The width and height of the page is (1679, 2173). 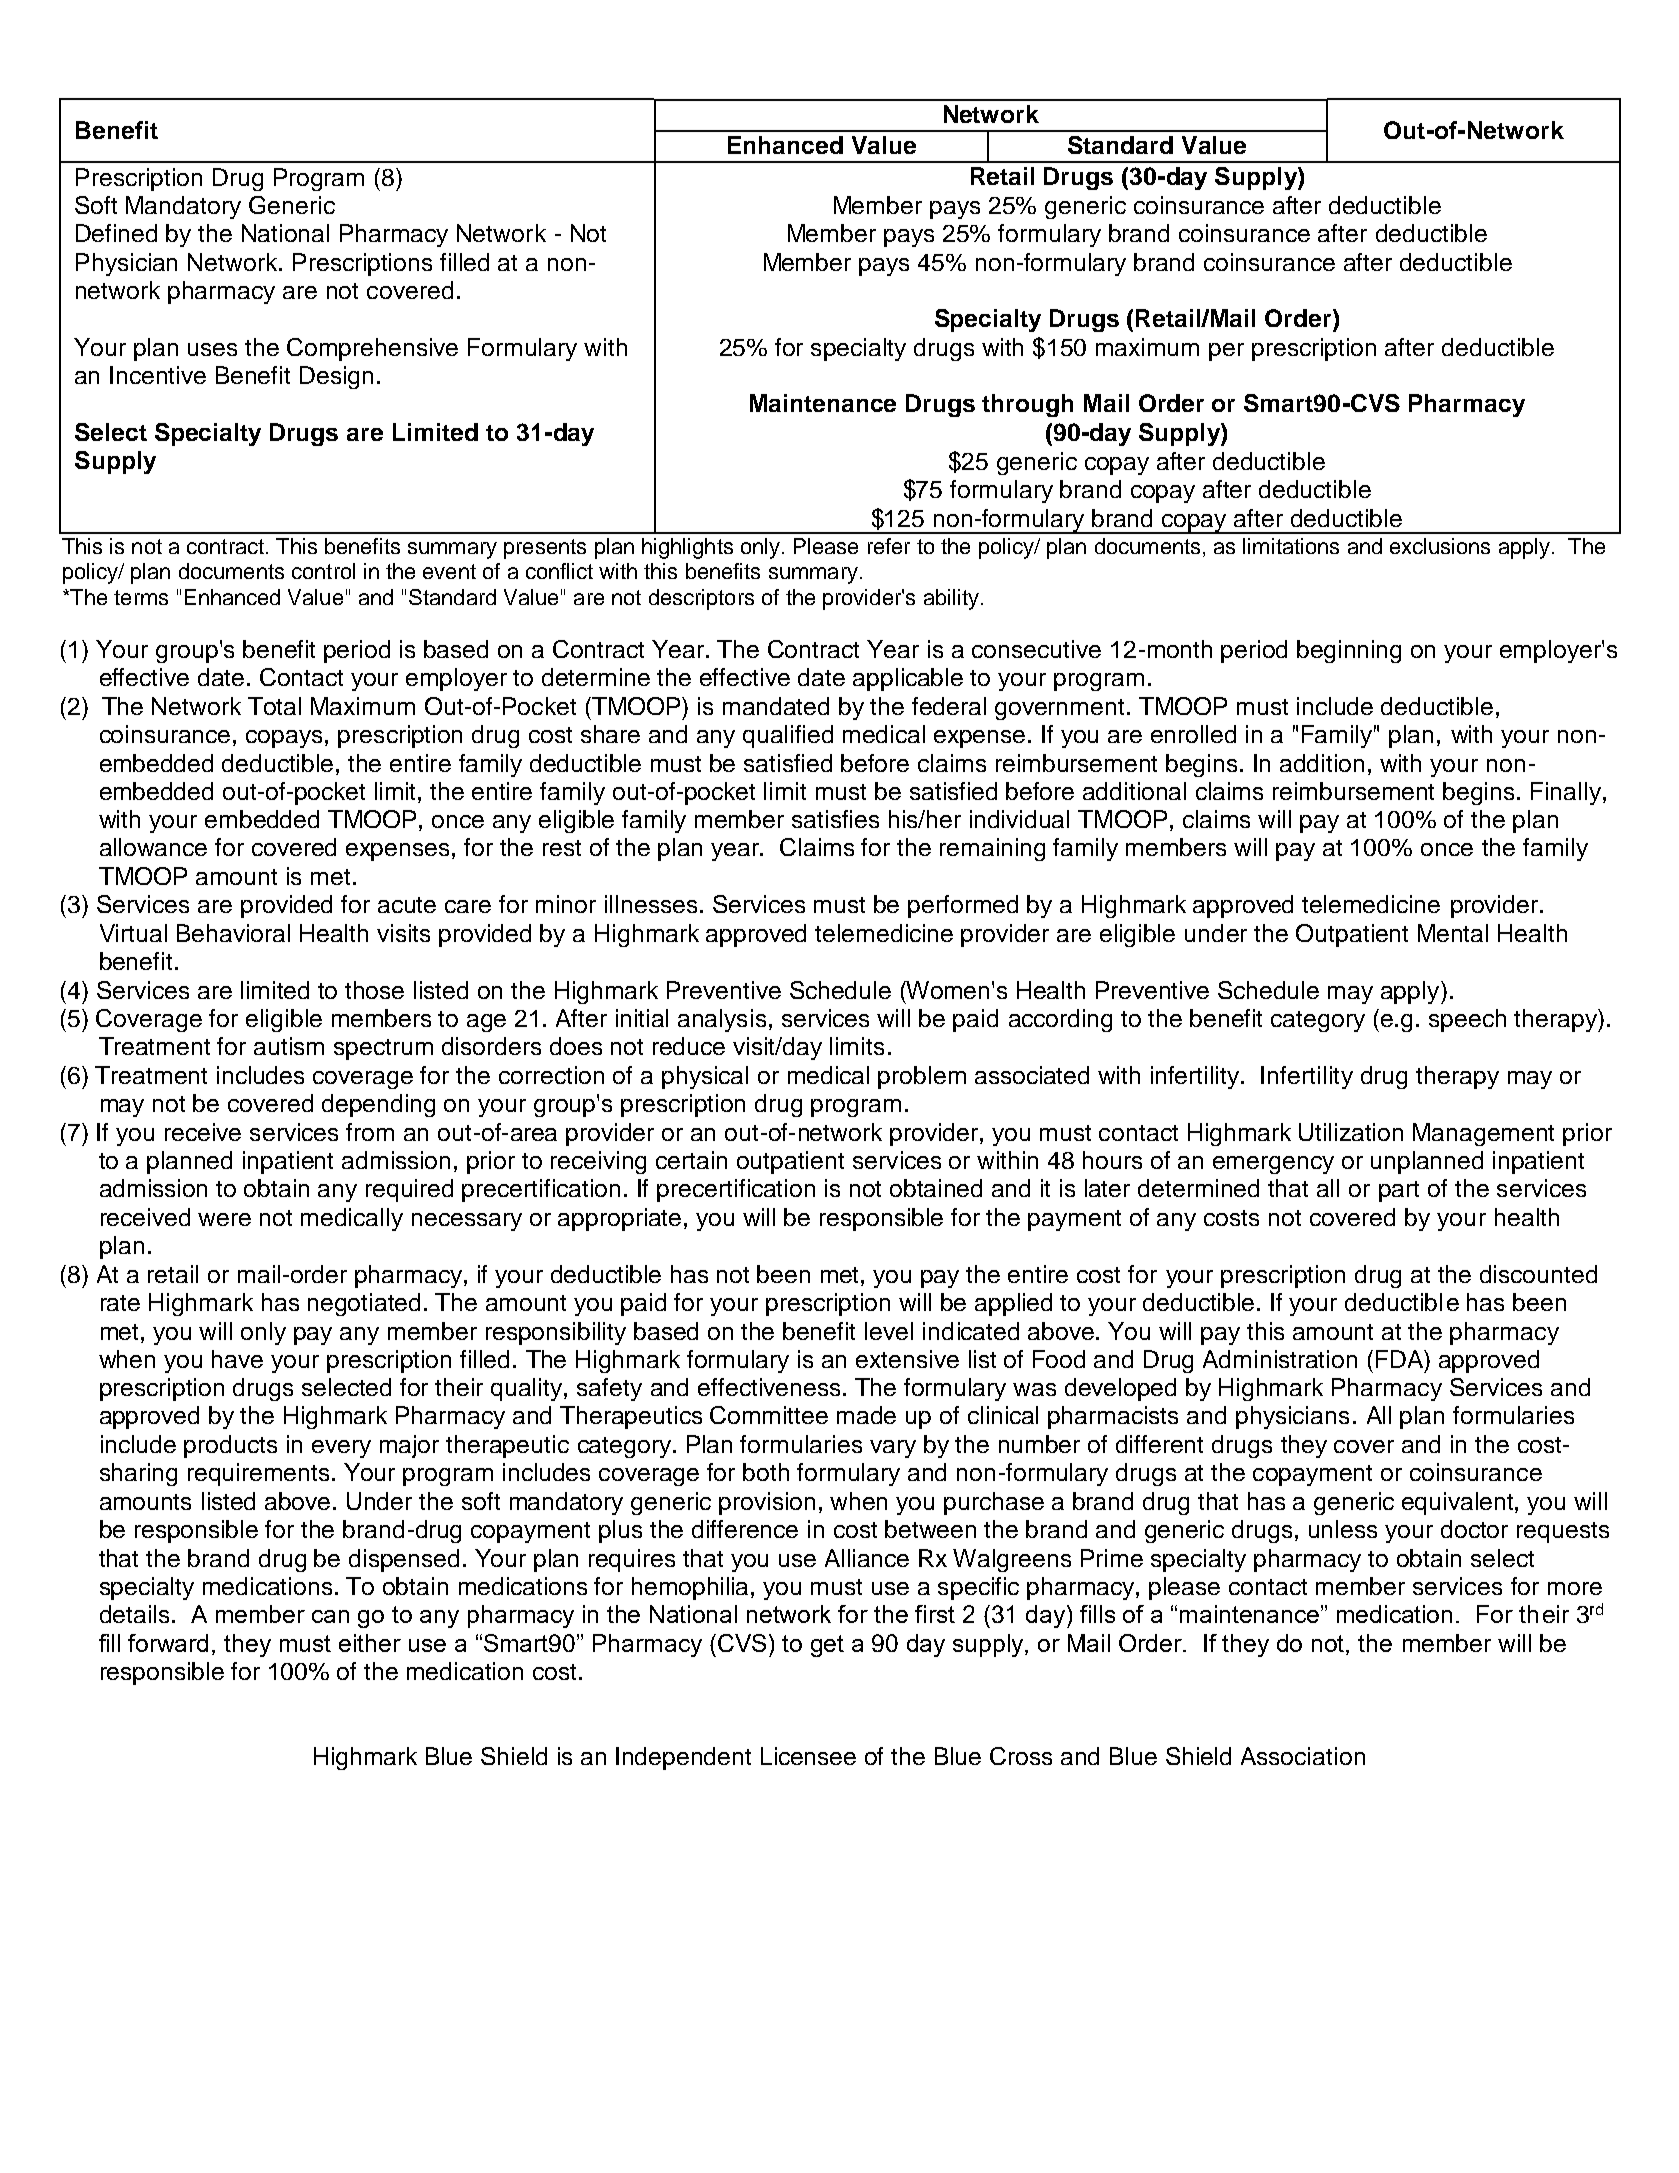 What do you see at coordinates (1027, 405) in the page?
I see `through` at bounding box center [1027, 405].
